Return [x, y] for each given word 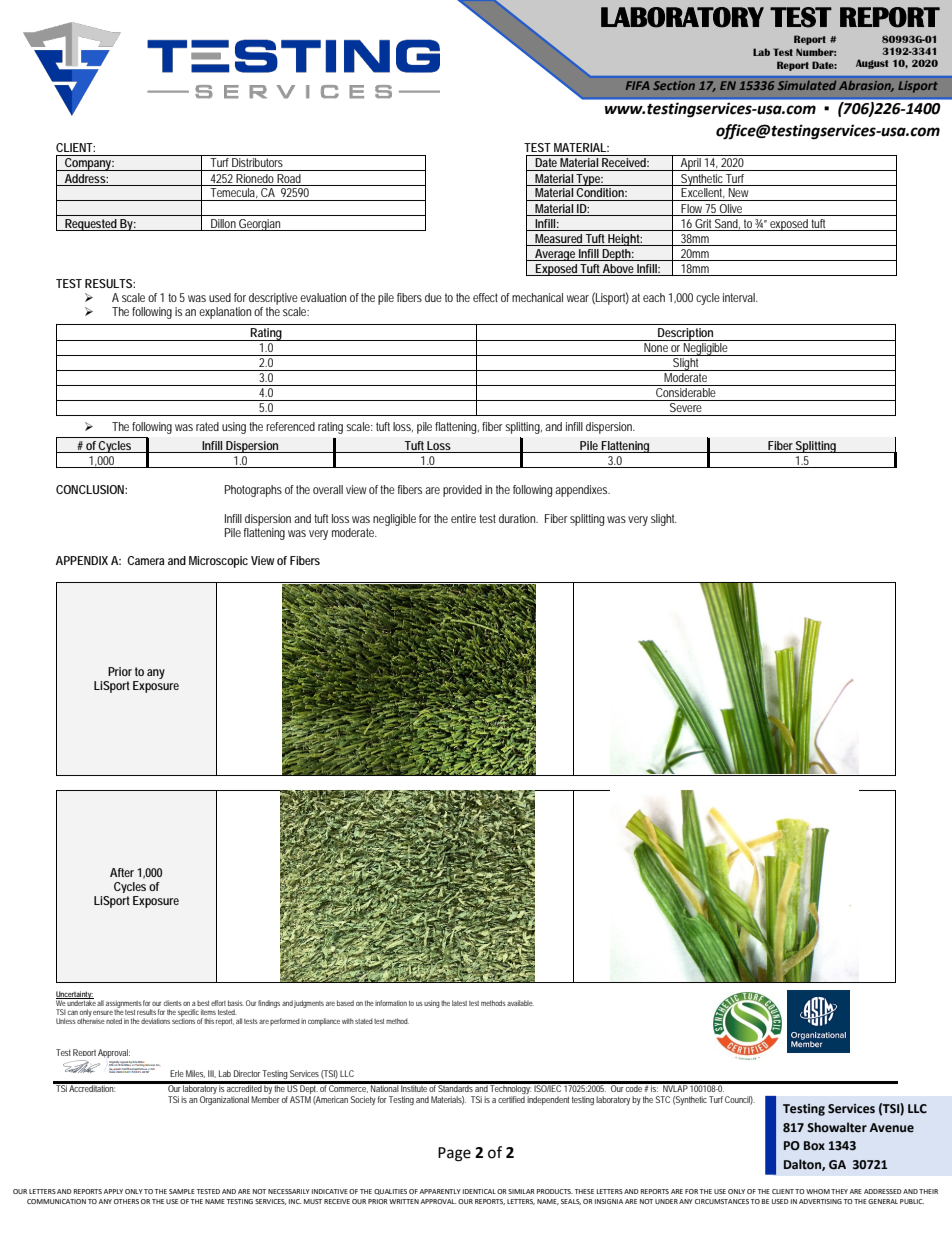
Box [814, 1146]
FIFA [638, 85]
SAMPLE [182, 1191]
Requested [91, 225]
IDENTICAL [479, 1191]
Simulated [807, 85]
